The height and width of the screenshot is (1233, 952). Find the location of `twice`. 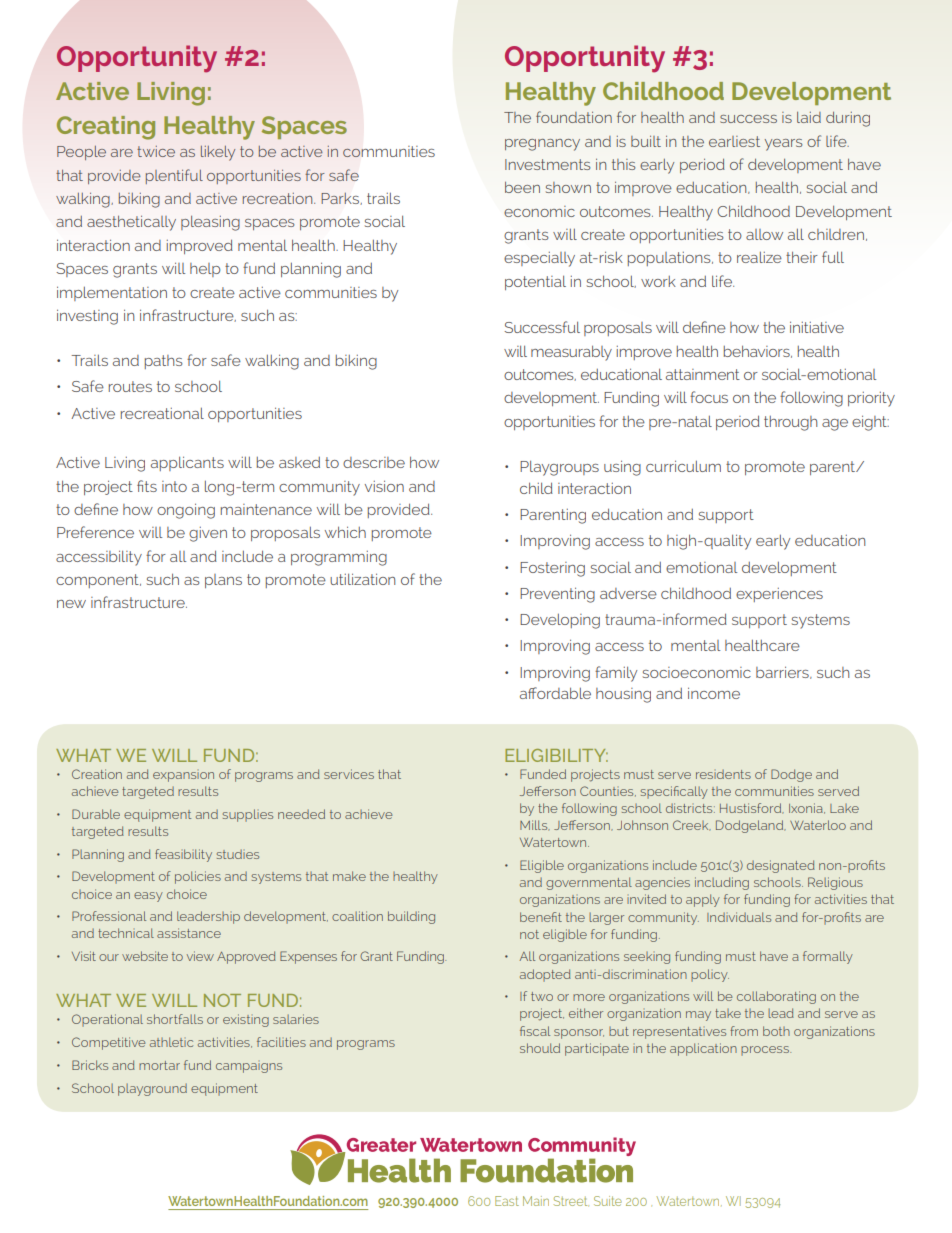

twice is located at coordinates (156, 151).
